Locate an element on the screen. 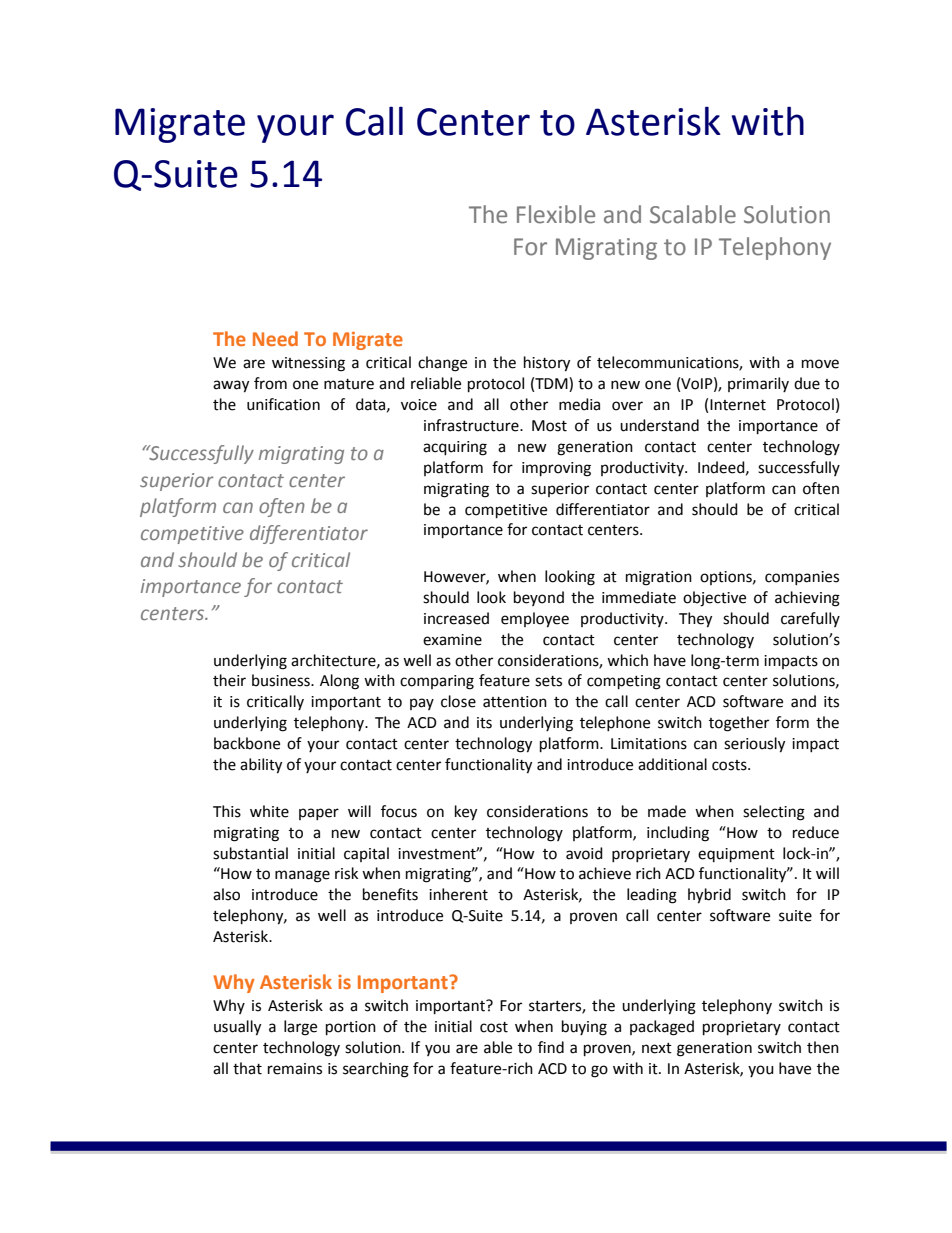 The height and width of the screenshot is (1233, 952). They is located at coordinates (695, 620).
